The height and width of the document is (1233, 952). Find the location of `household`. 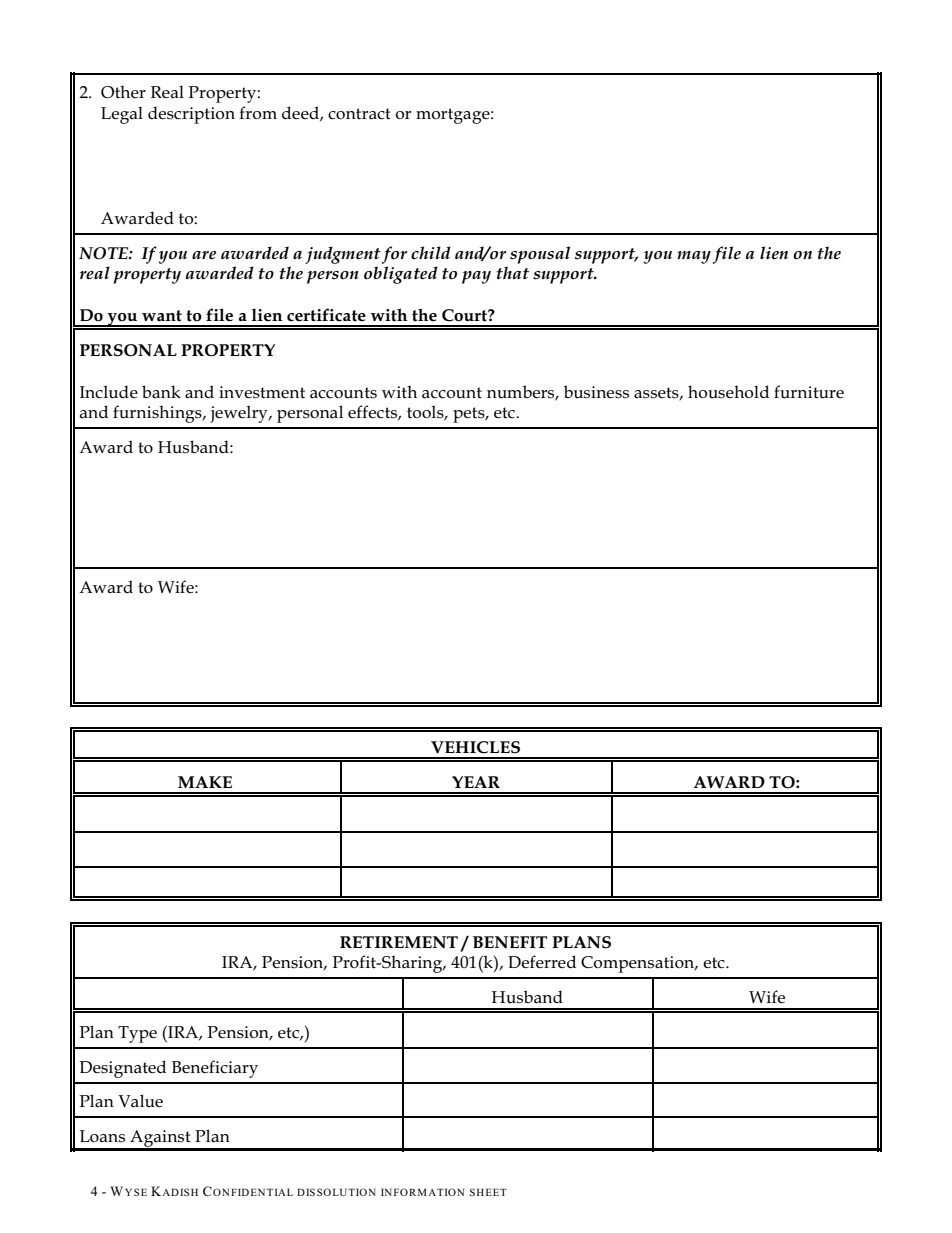

household is located at coordinates (728, 392).
